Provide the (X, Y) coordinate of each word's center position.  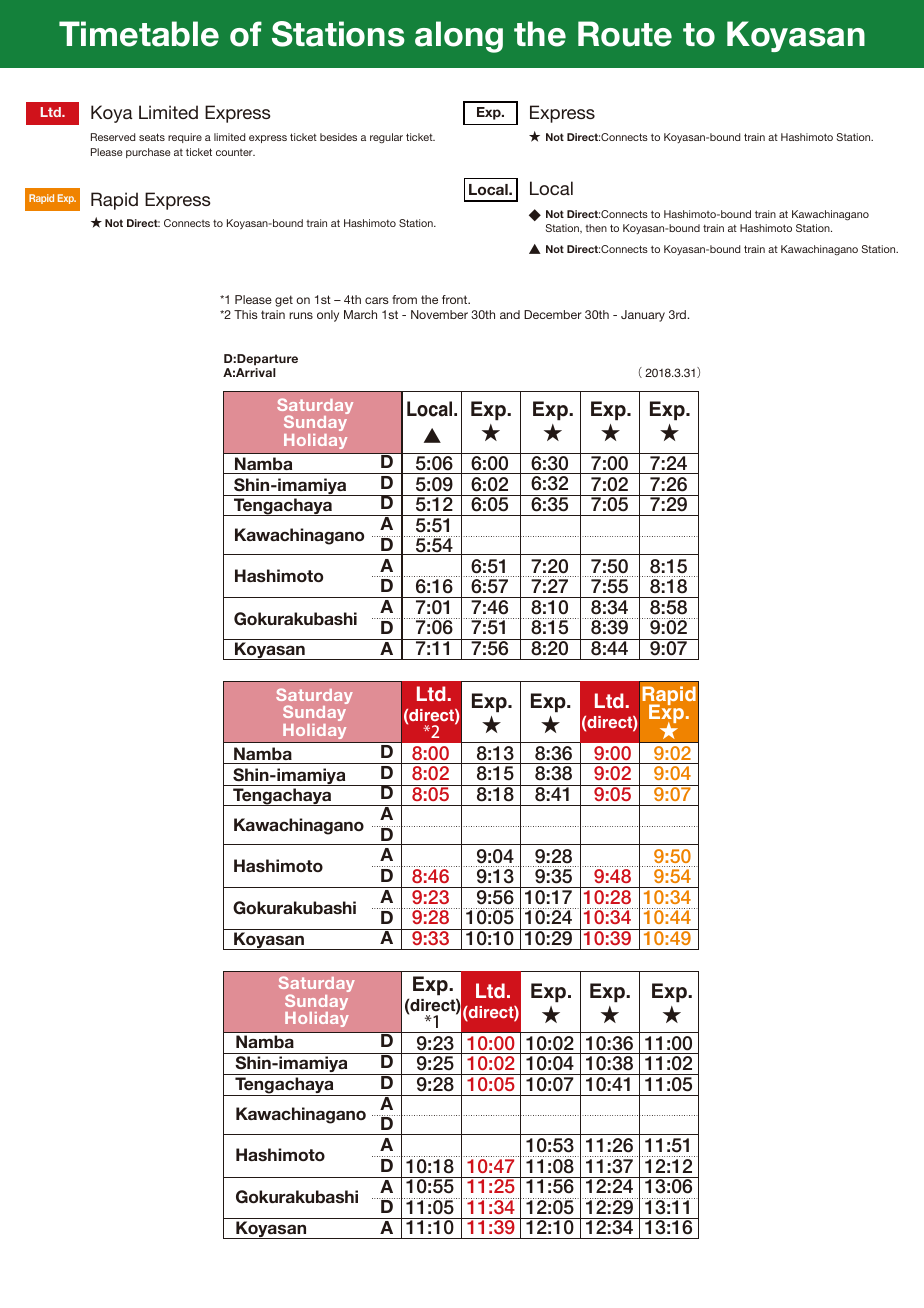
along (459, 37)
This (246, 314)
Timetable (139, 34)
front (456, 299)
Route (625, 34)
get (284, 301)
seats (152, 137)
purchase (148, 153)
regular (386, 138)
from (404, 299)
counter (235, 152)
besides (338, 137)
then (596, 228)
